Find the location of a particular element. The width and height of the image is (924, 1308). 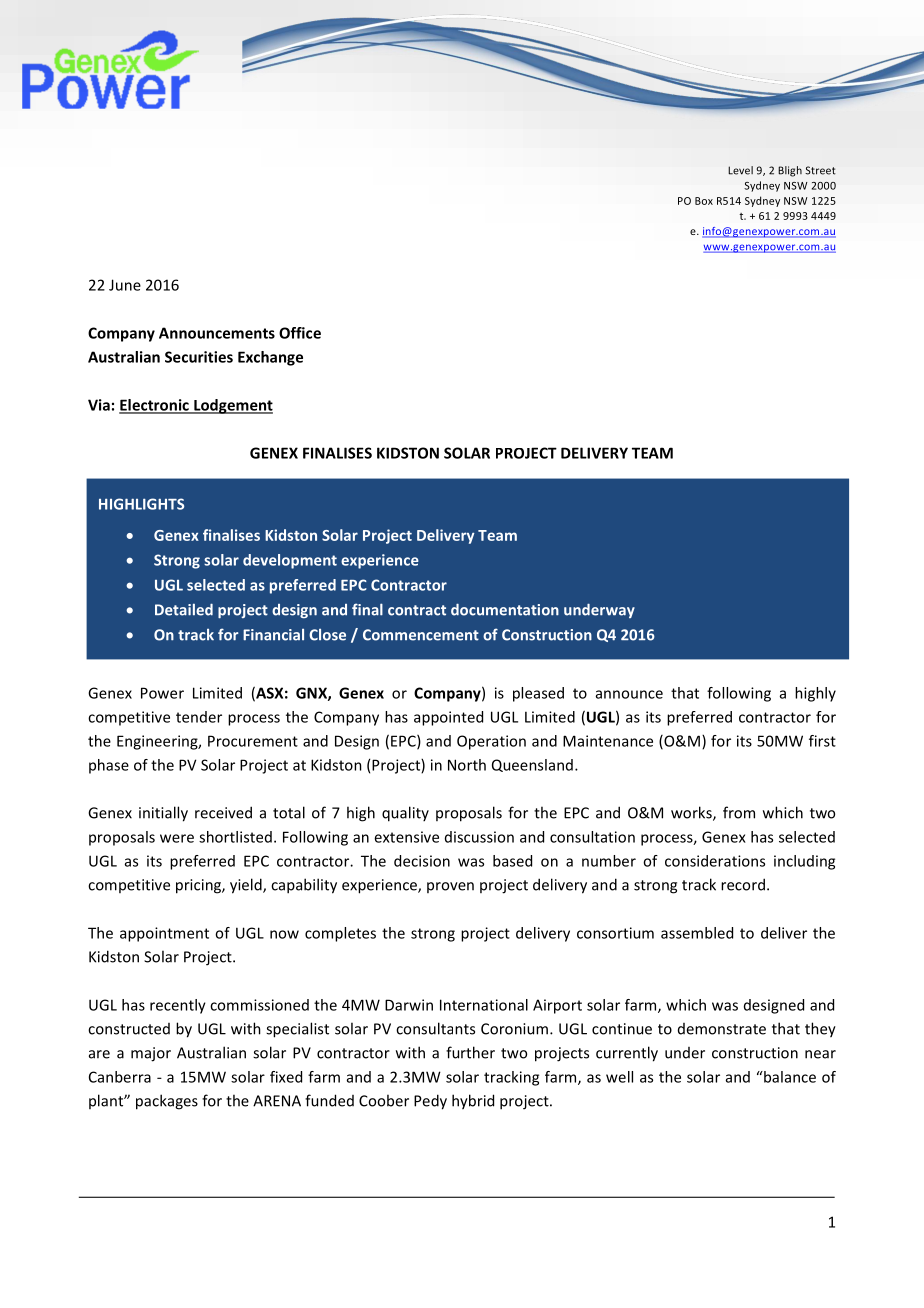

from is located at coordinates (739, 812).
